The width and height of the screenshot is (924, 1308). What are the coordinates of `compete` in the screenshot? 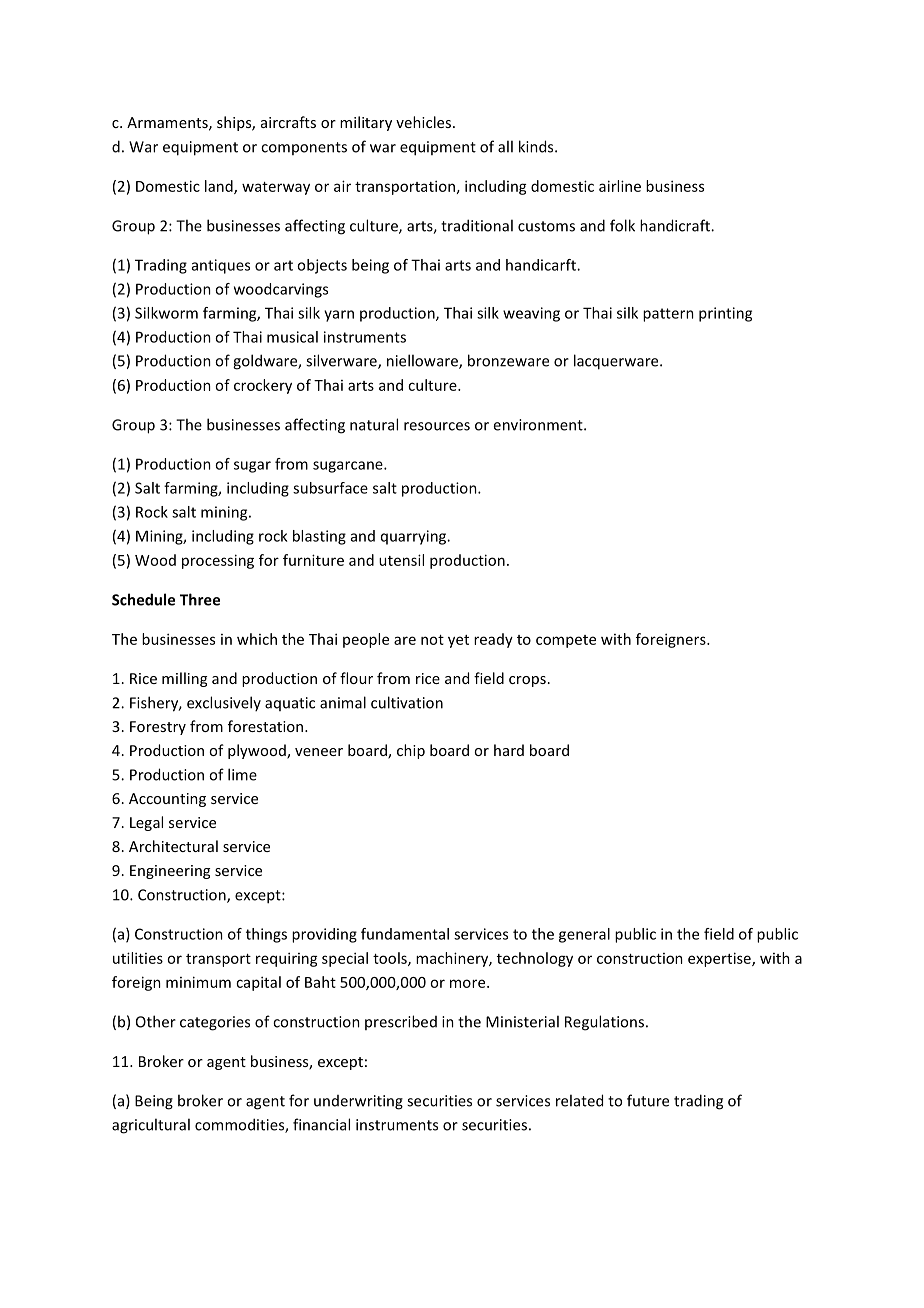 It's located at (566, 641).
